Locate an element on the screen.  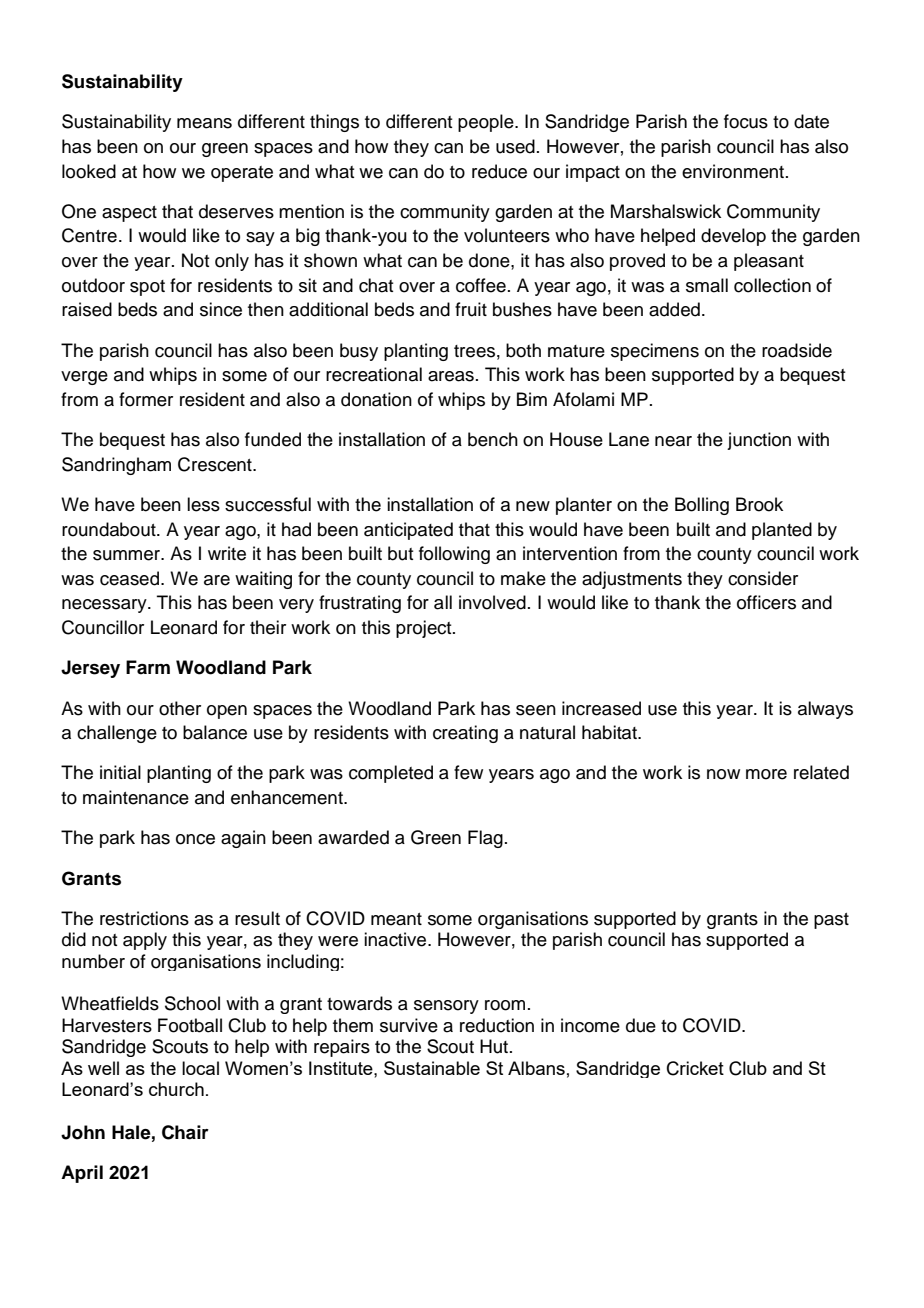
Brook is located at coordinates (759, 504).
